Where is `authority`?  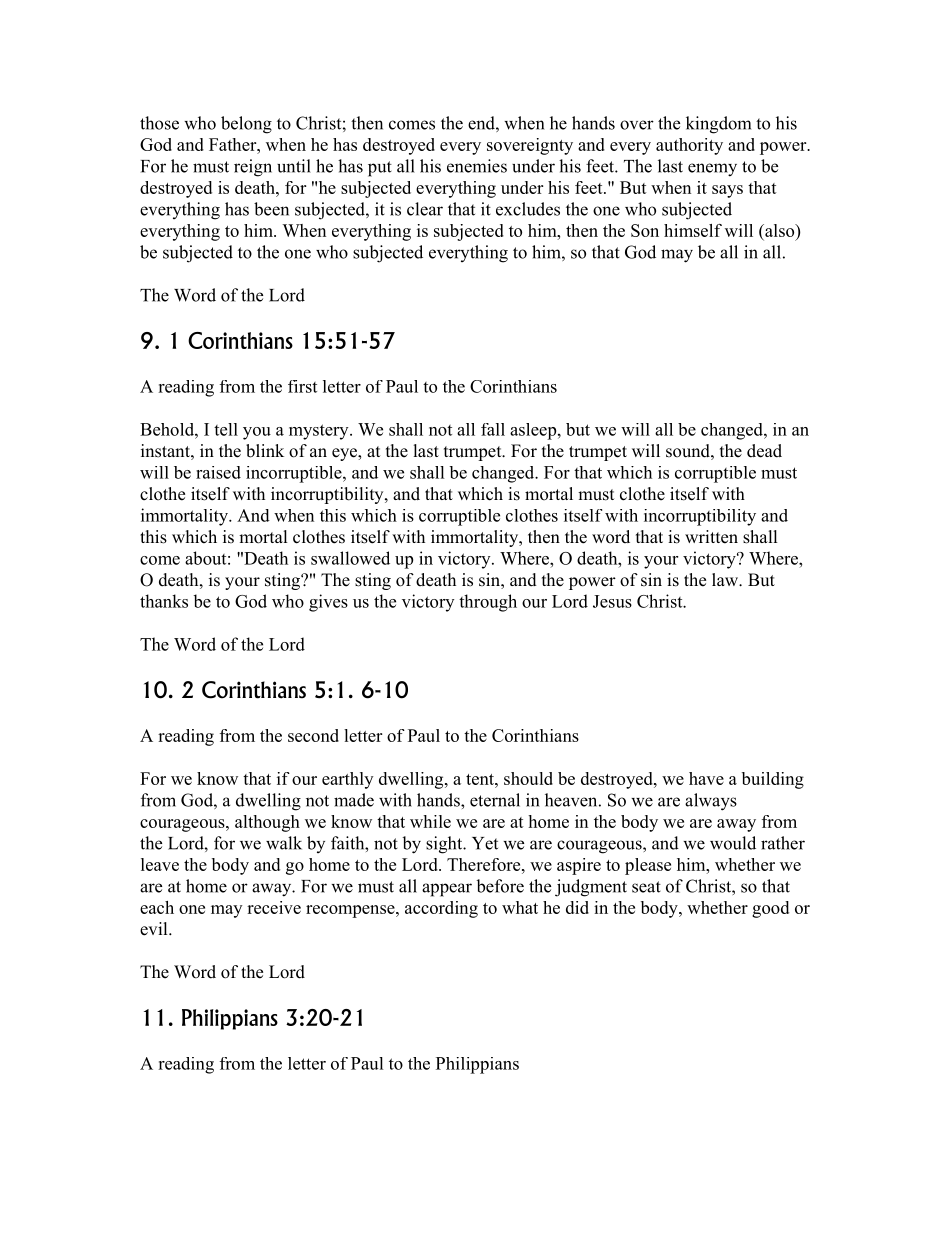
authority is located at coordinates (689, 146).
